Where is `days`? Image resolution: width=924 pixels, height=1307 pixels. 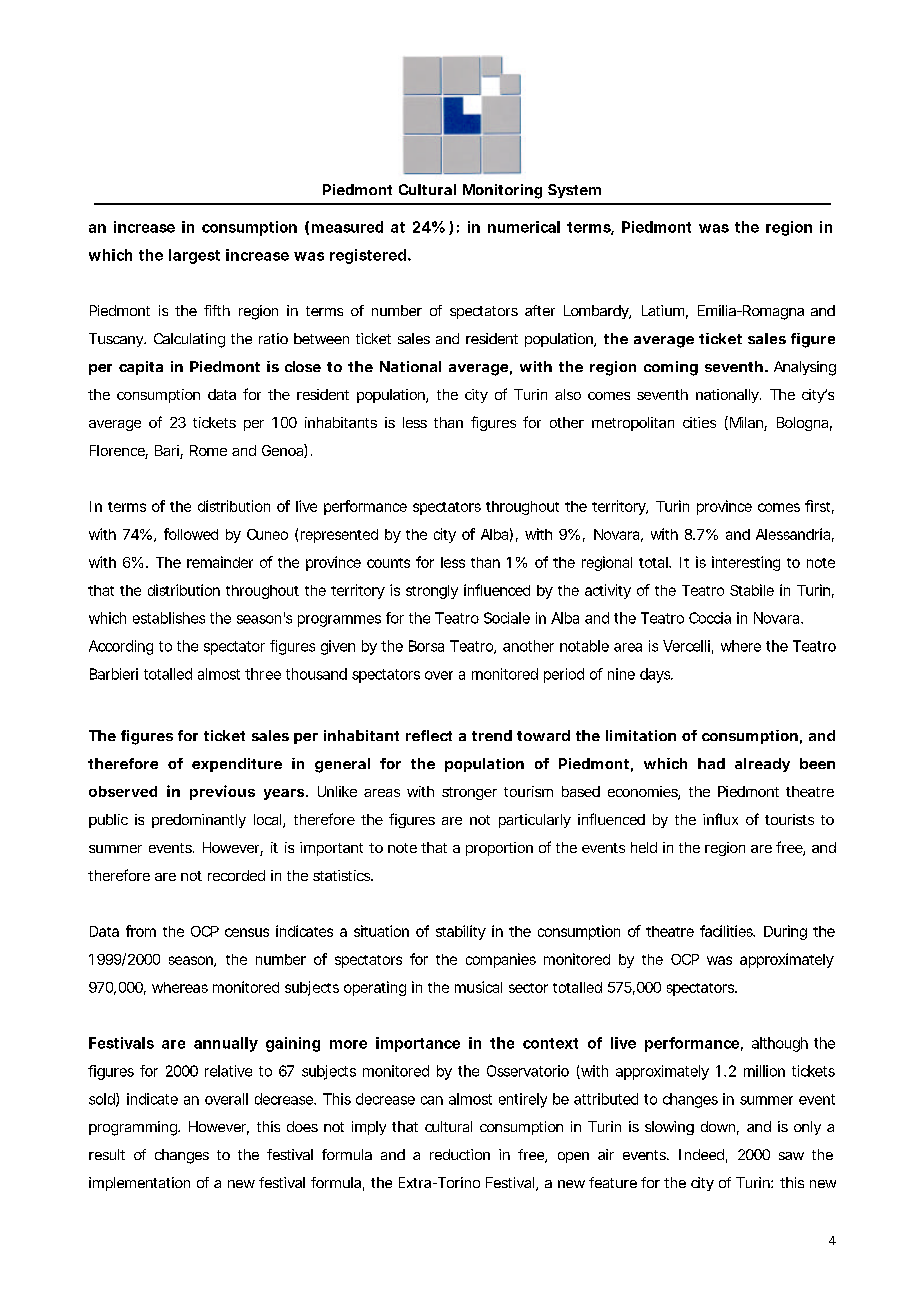
days is located at coordinates (656, 675).
